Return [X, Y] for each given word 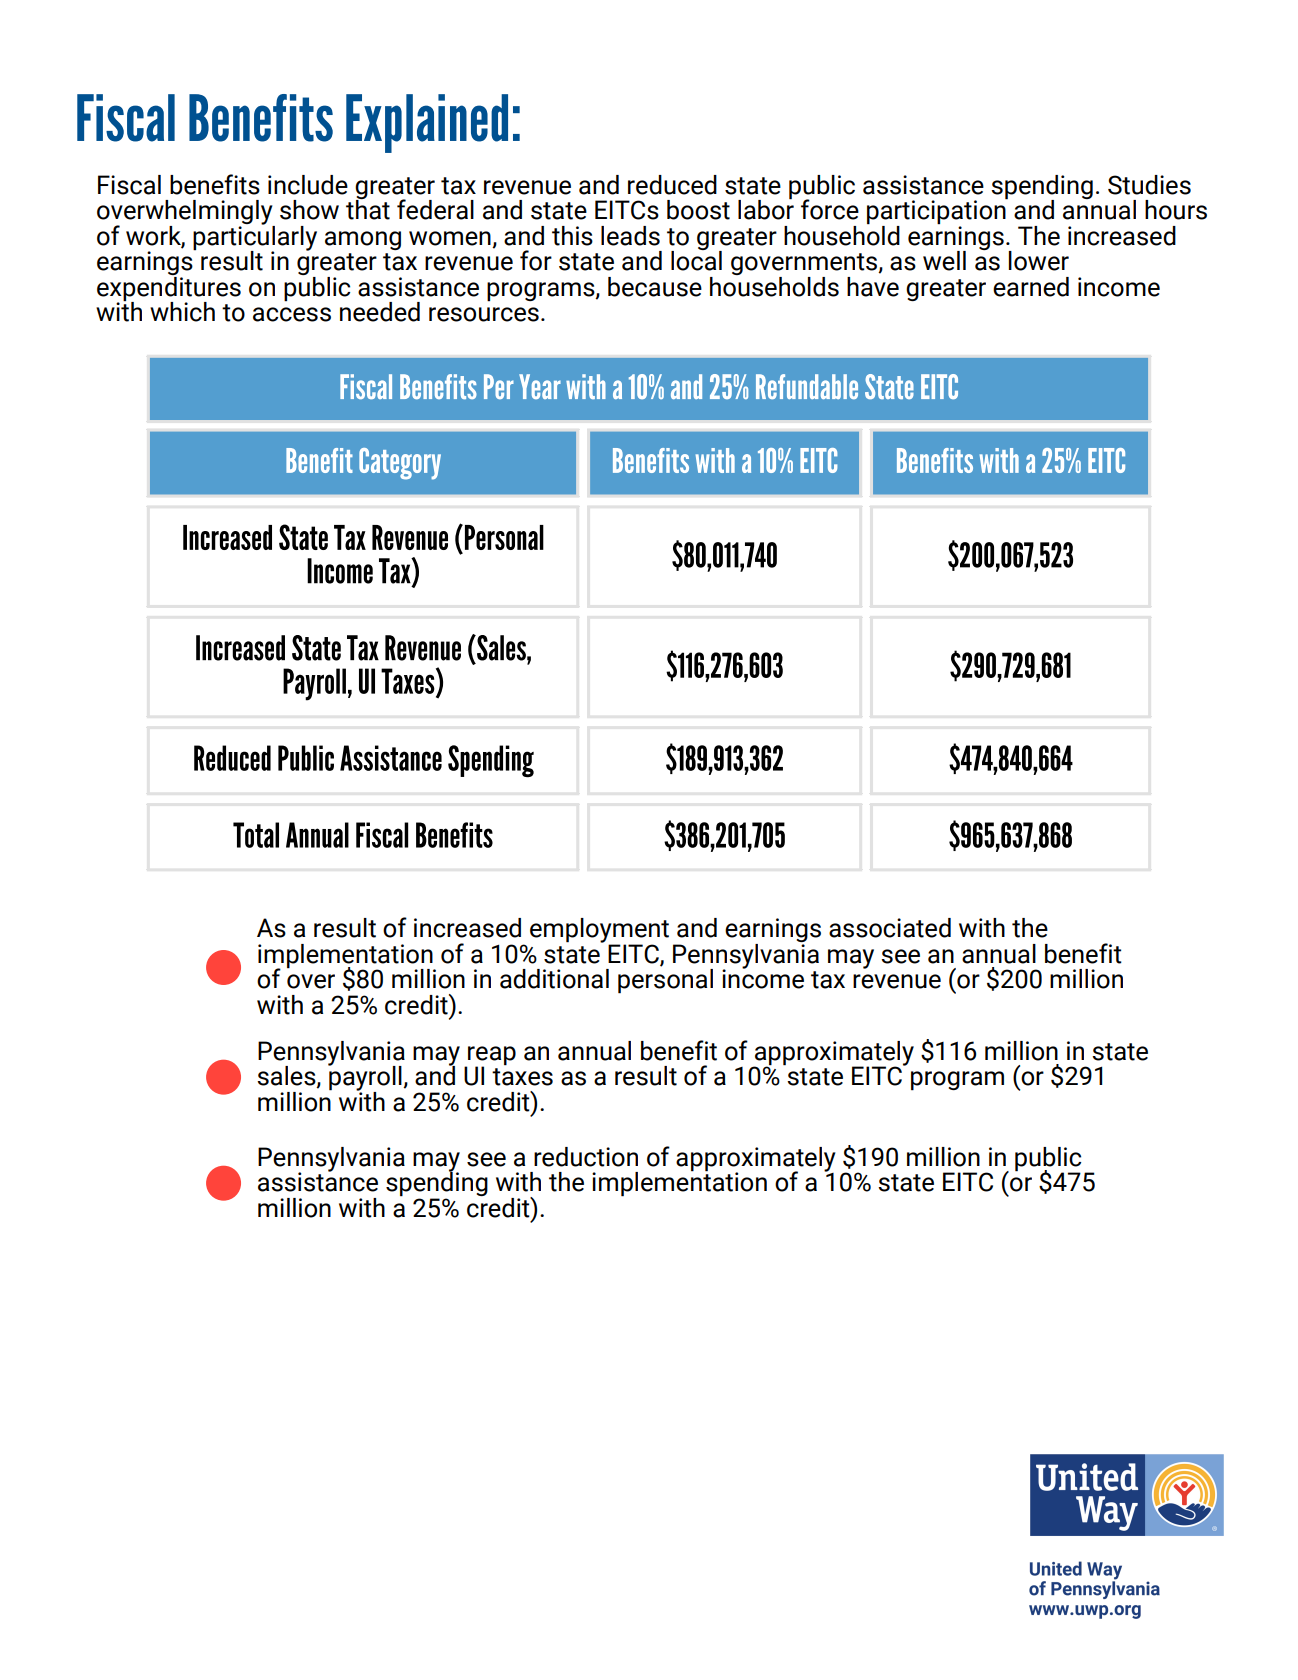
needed [380, 312]
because [655, 287]
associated [890, 928]
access [292, 314]
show [309, 210]
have [873, 287]
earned [1031, 287]
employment [599, 931]
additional [554, 979]
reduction [586, 1157]
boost [698, 210]
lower [1039, 261]
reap [491, 1056]
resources [484, 314]
